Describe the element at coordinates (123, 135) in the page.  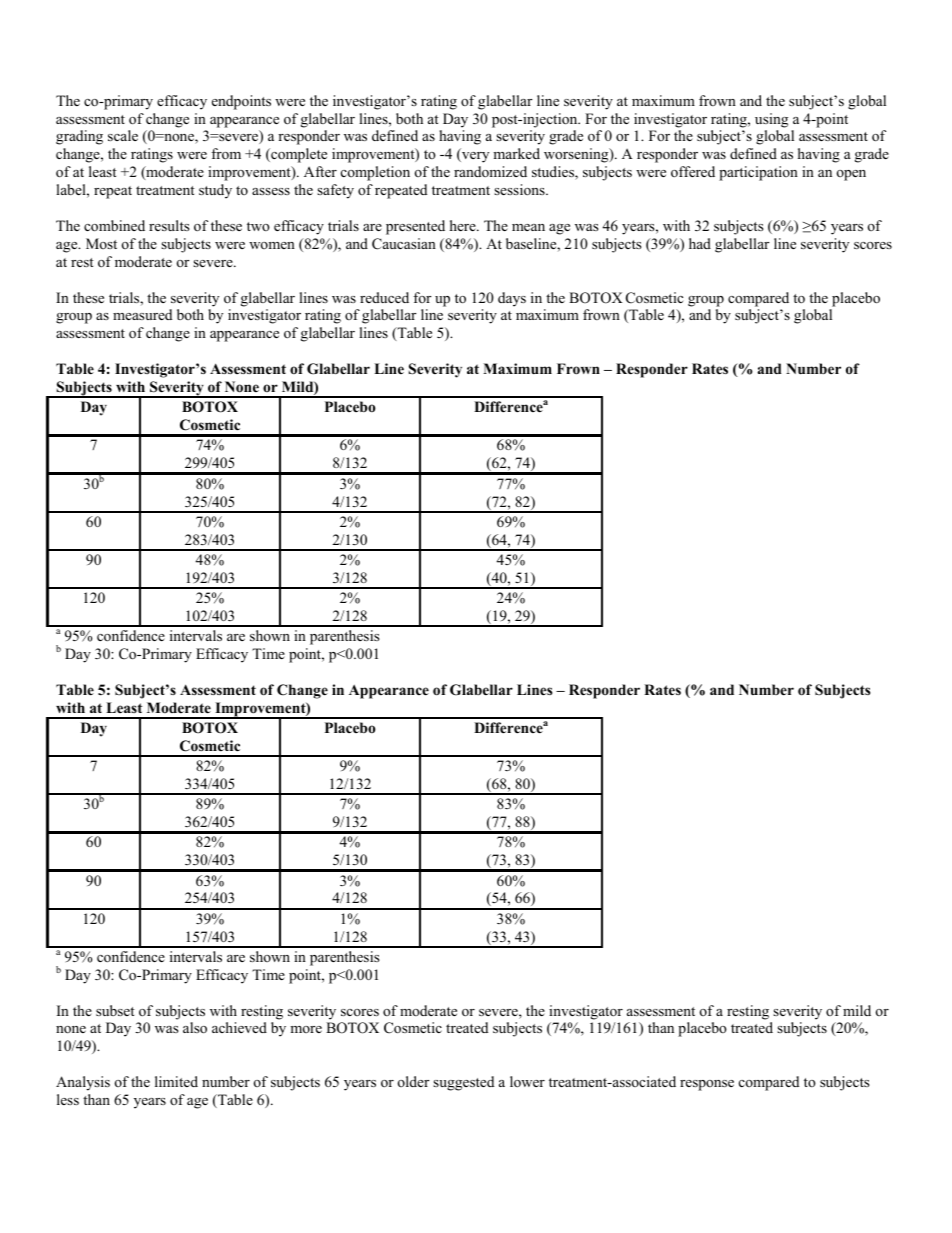
I see `scale` at that location.
